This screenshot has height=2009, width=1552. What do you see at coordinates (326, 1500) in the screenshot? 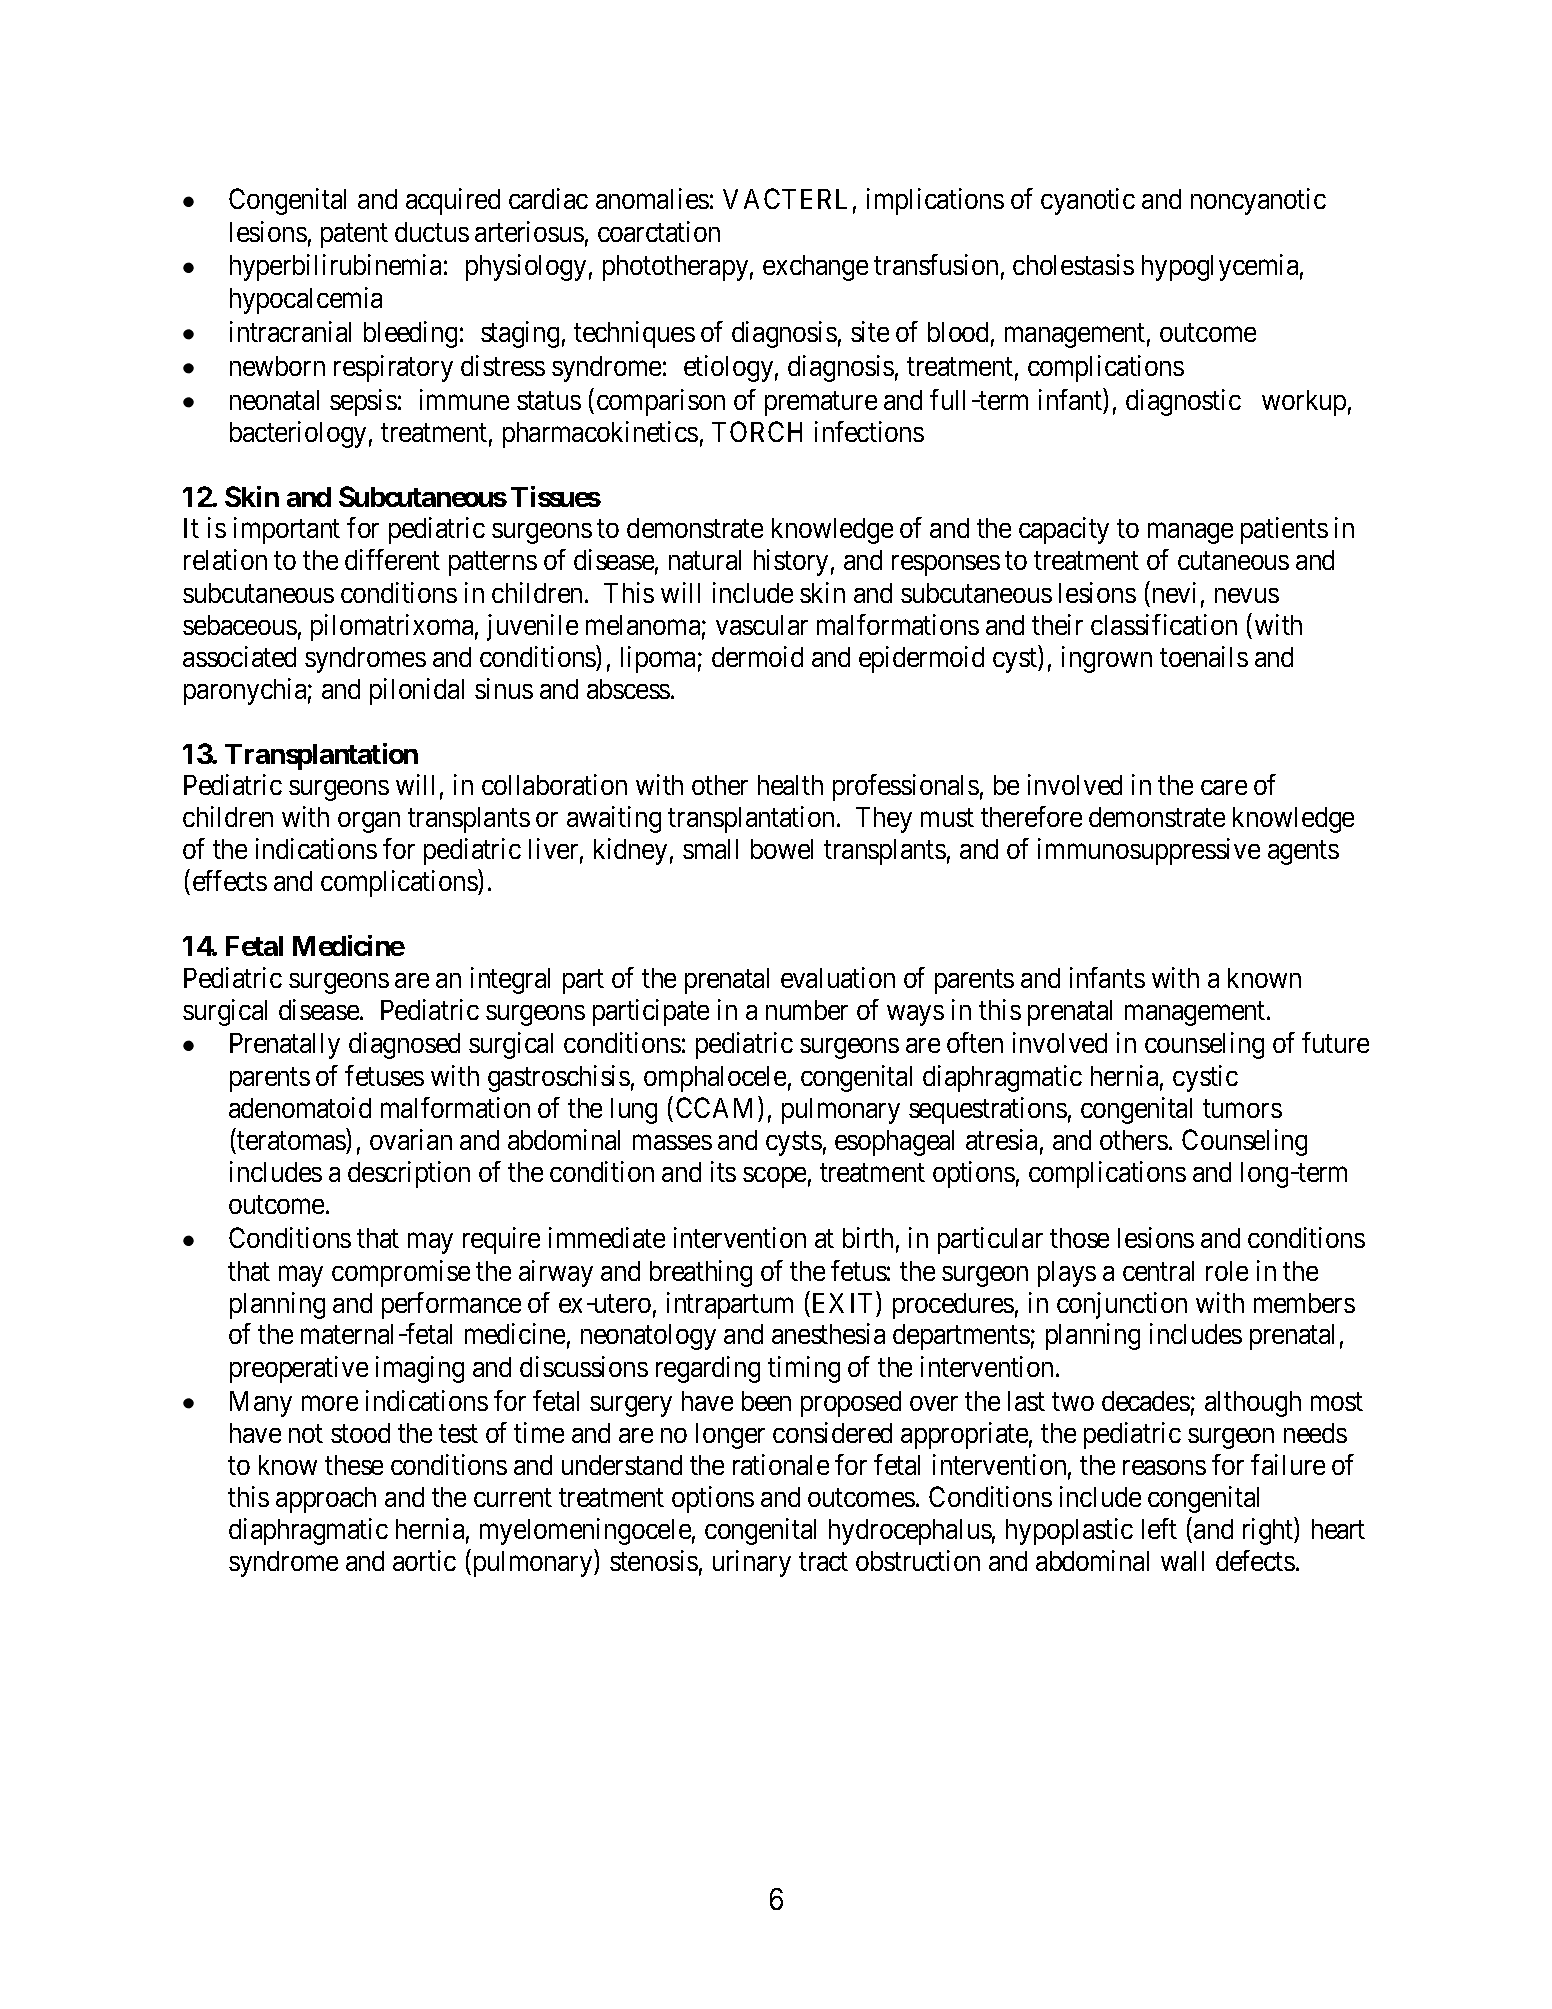
I see `approach` at bounding box center [326, 1500].
